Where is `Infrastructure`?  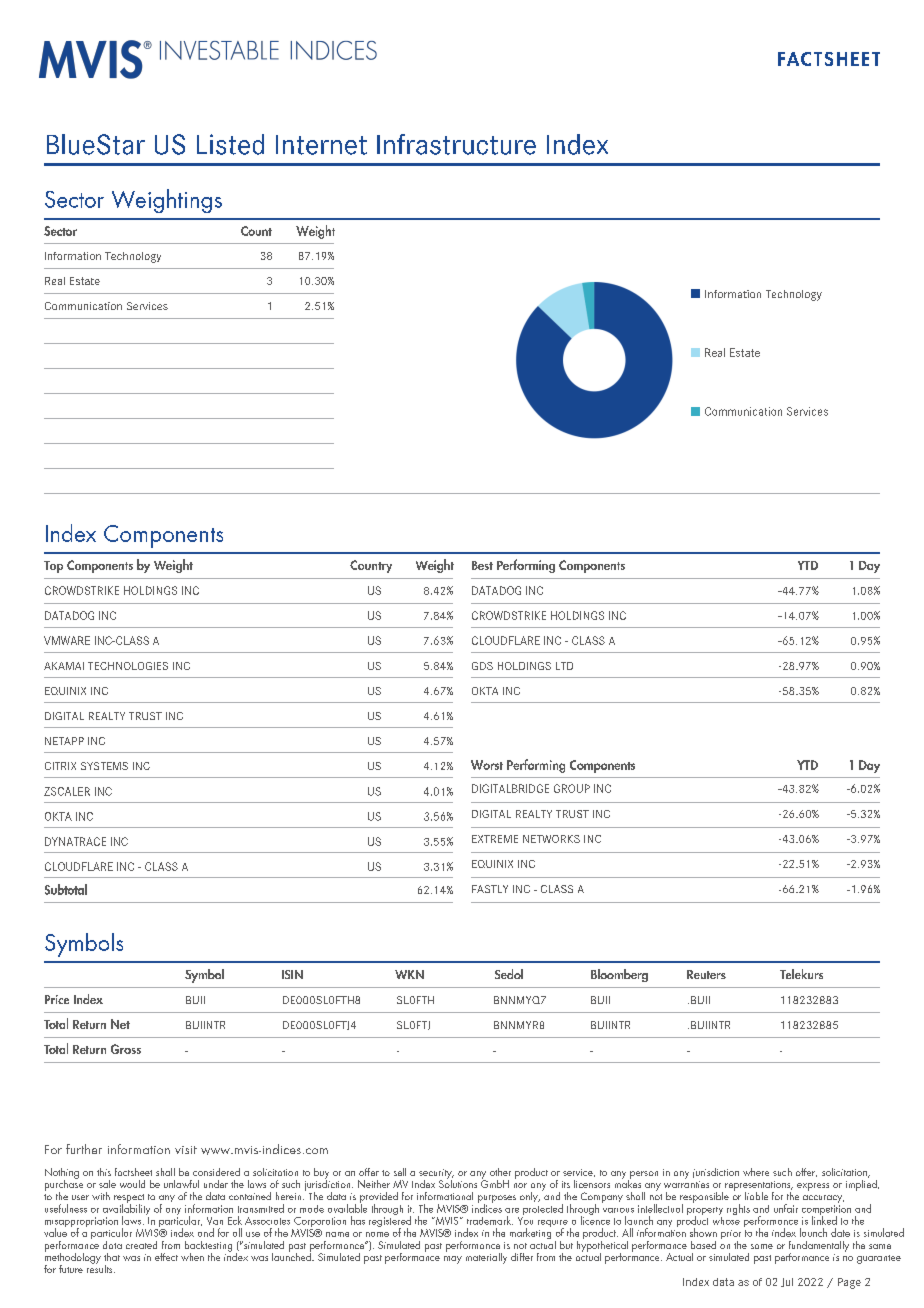 Infrastructure is located at coordinates (456, 144).
